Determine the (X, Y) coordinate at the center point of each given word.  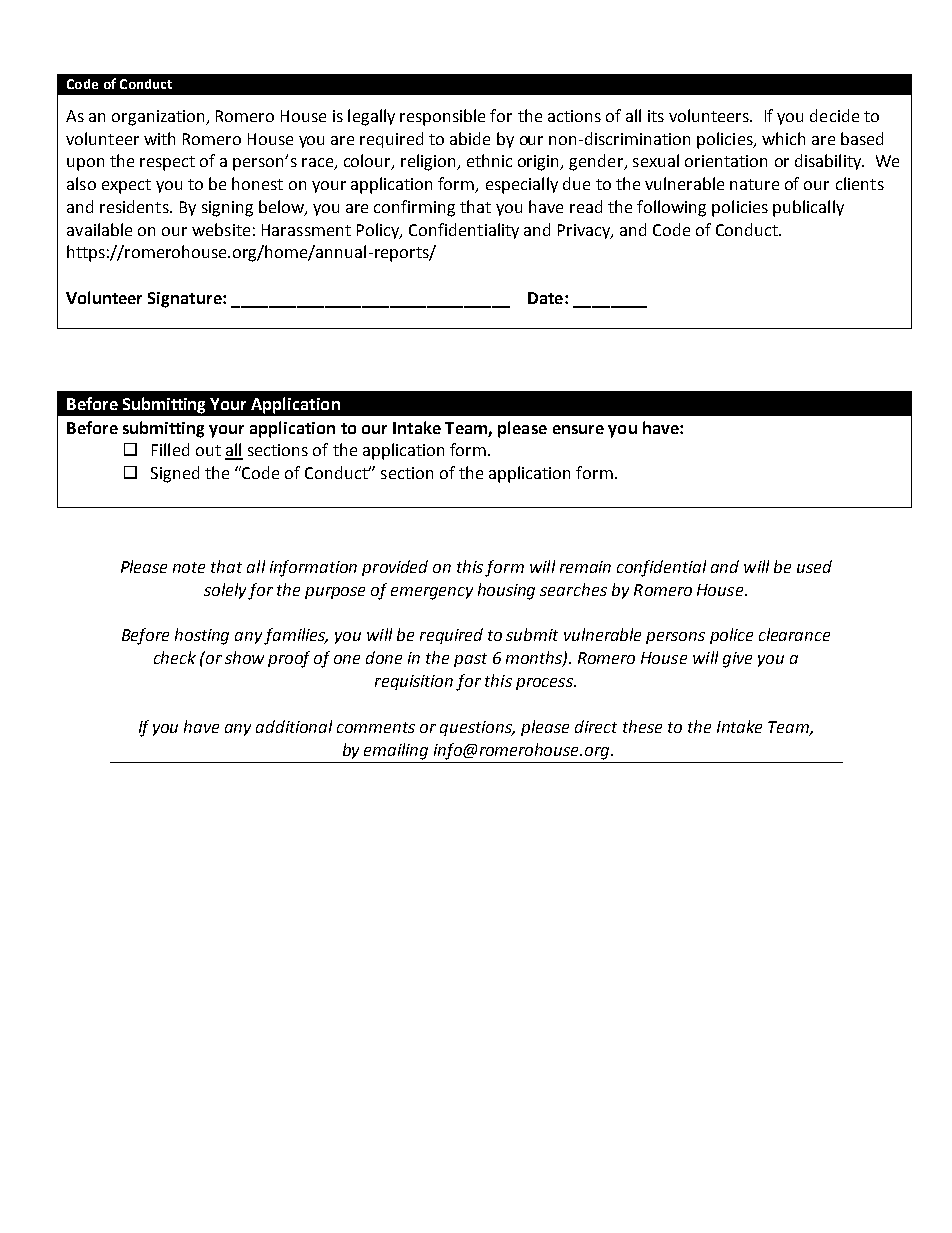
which (783, 138)
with (159, 138)
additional (294, 726)
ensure (578, 429)
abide (470, 138)
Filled (170, 449)
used (814, 566)
